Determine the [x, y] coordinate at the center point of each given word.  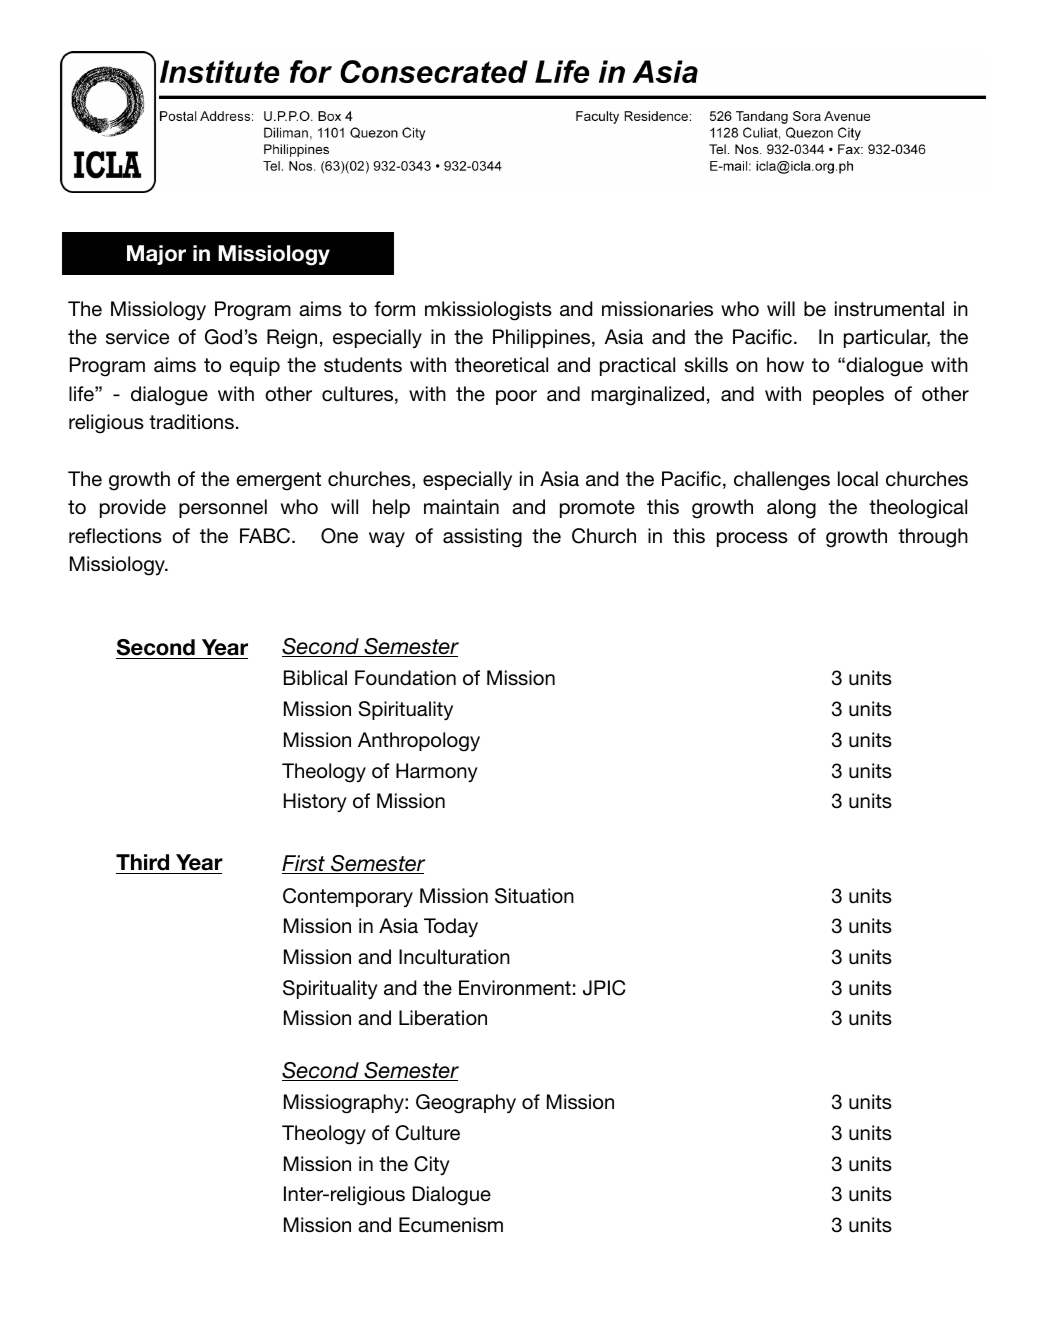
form [394, 309]
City [432, 1165]
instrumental [889, 309]
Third [144, 864]
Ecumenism [451, 1225]
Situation [534, 896]
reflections [115, 536]
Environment [515, 987]
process [752, 539]
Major [156, 255]
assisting [482, 538]
